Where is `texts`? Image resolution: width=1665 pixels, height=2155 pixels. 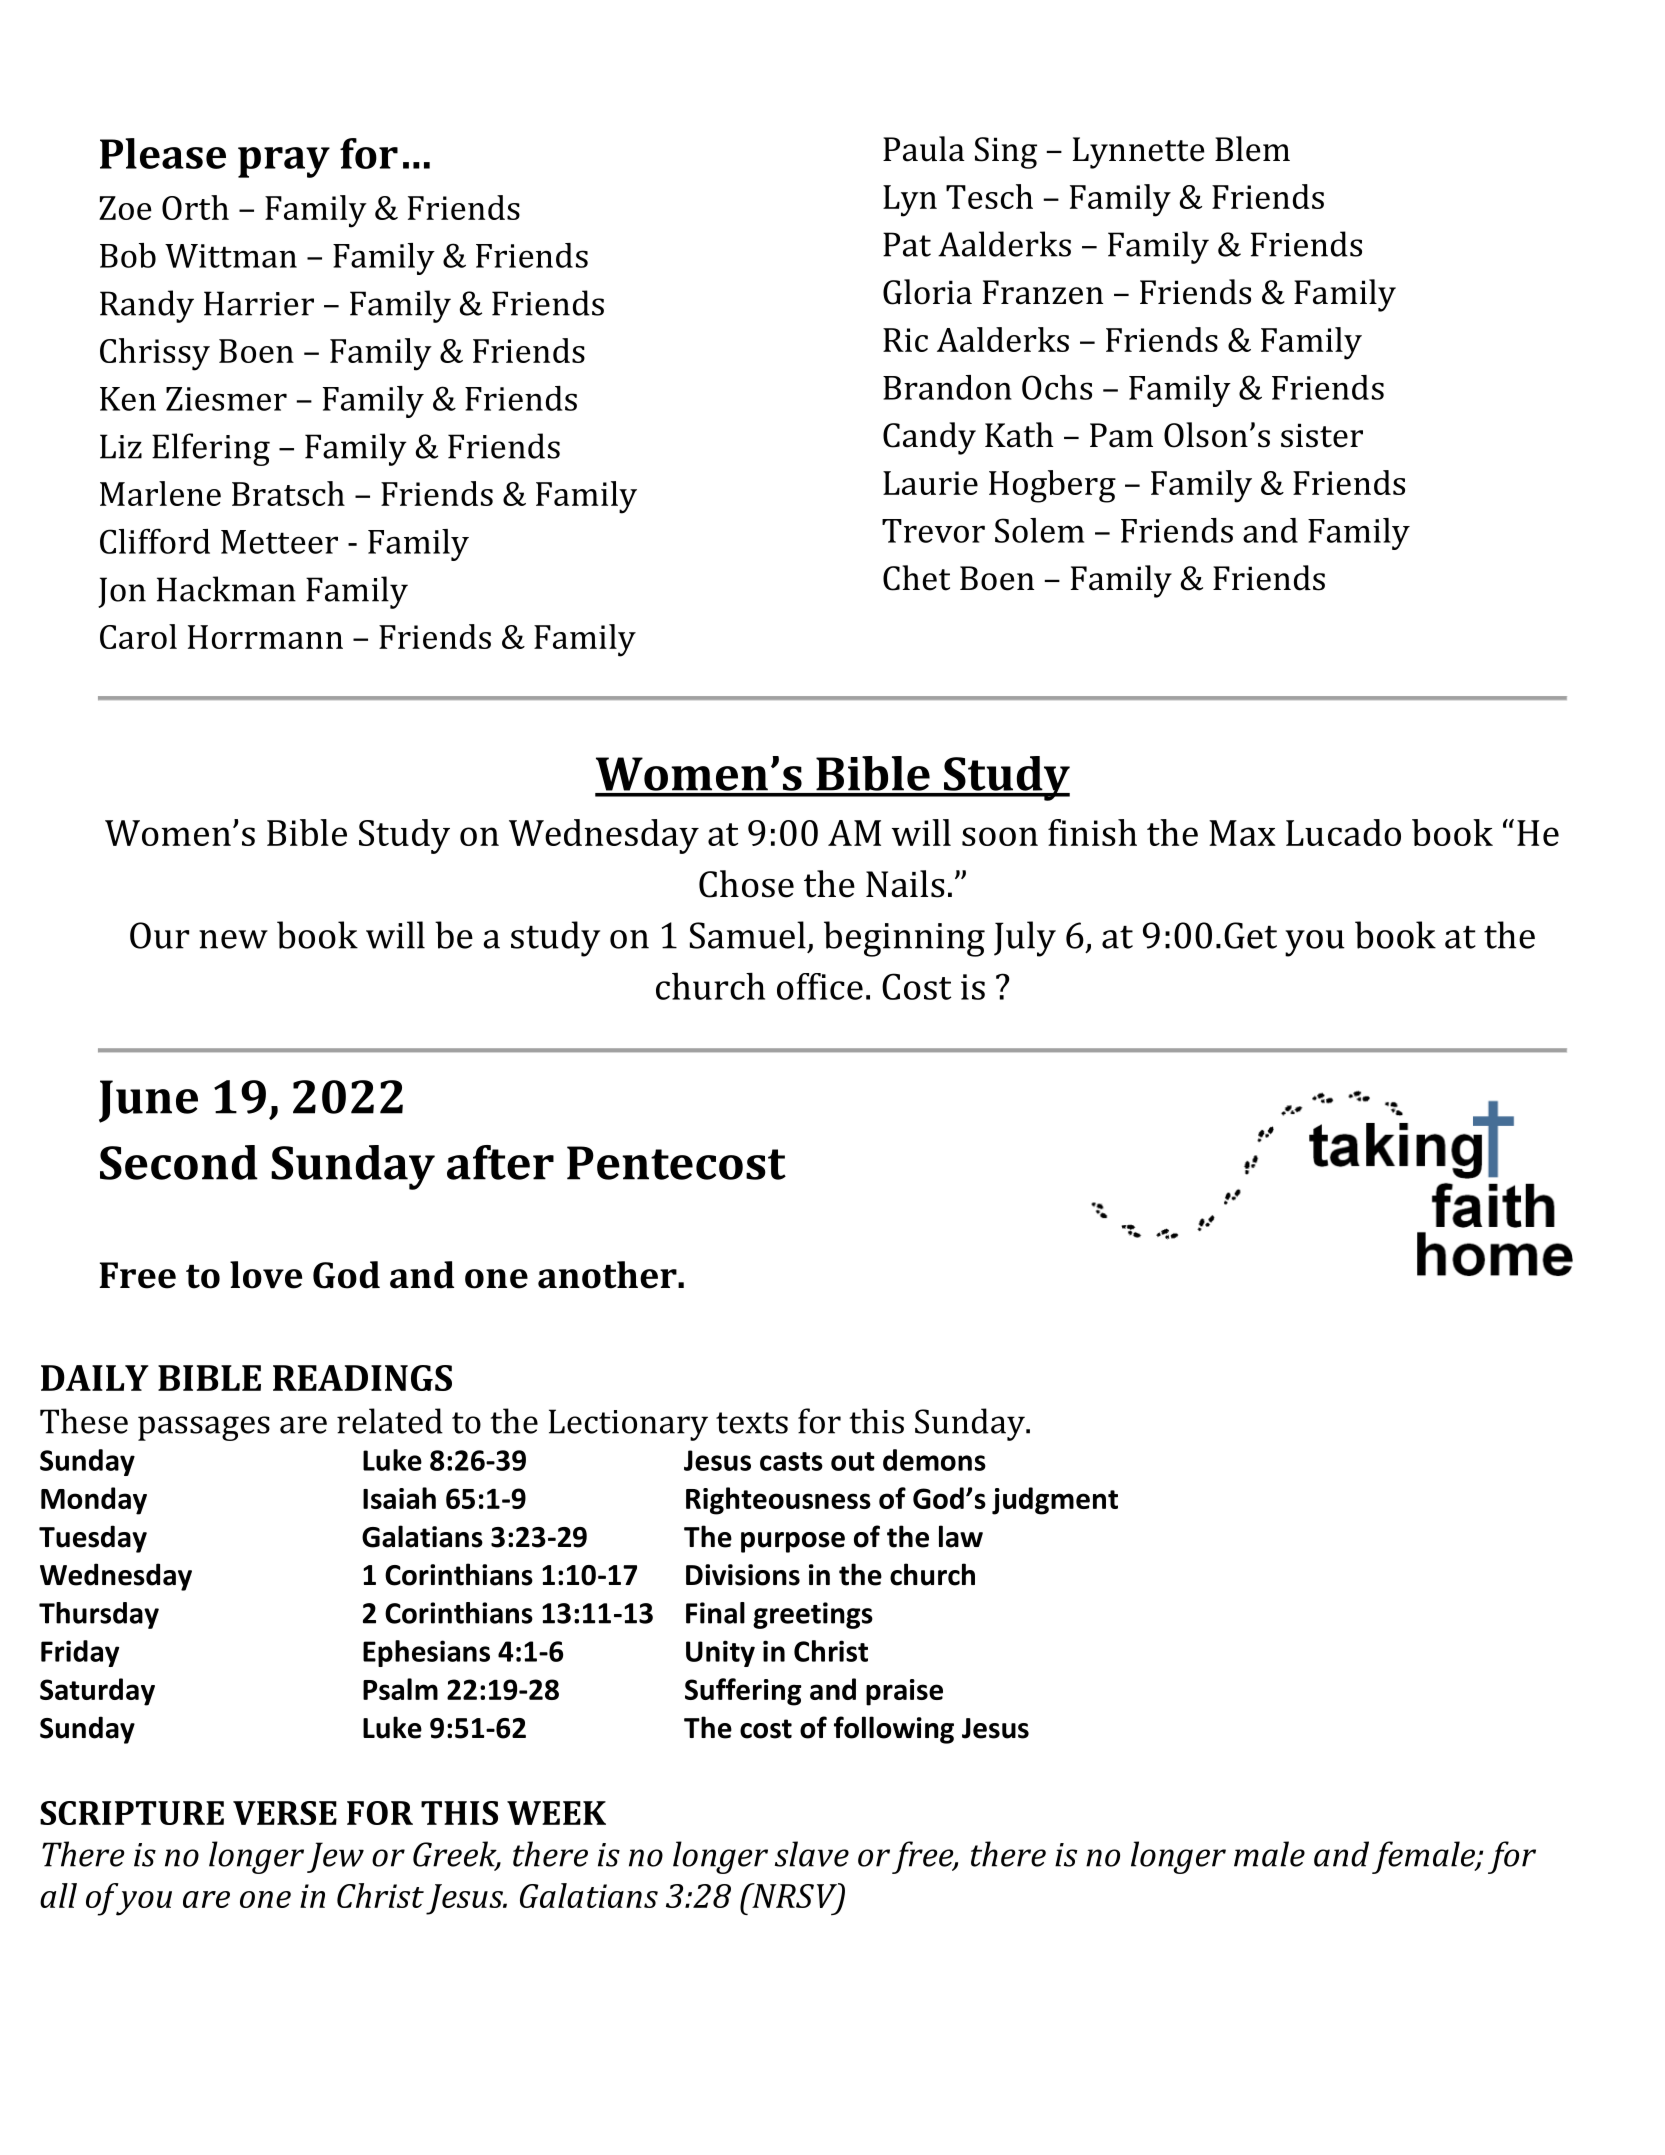 texts is located at coordinates (752, 1423).
